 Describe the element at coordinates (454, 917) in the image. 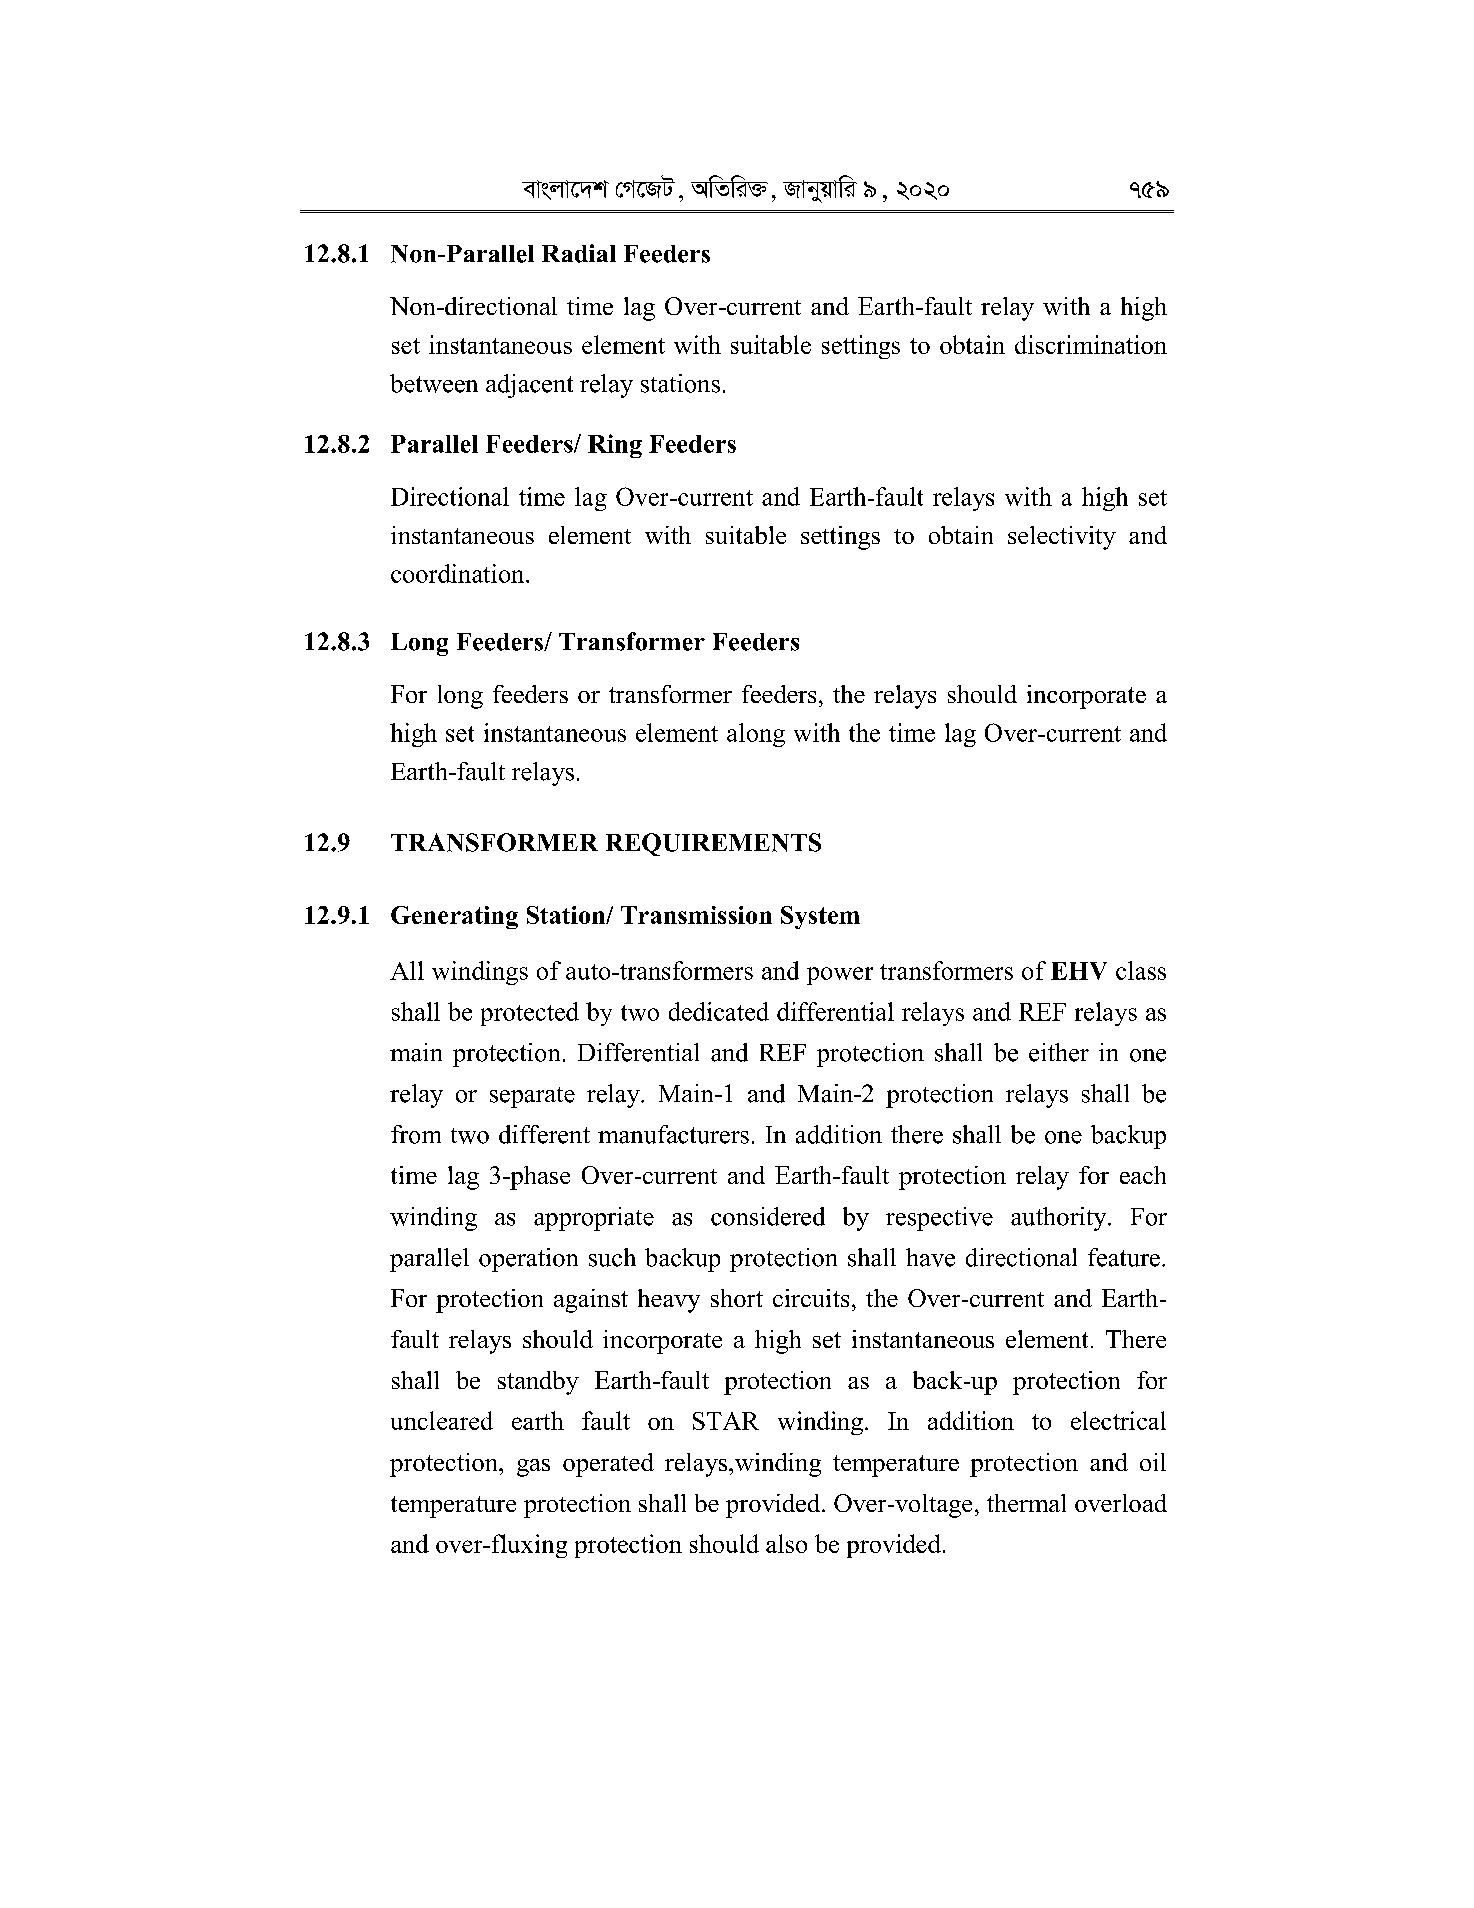

I see `Generating` at that location.
